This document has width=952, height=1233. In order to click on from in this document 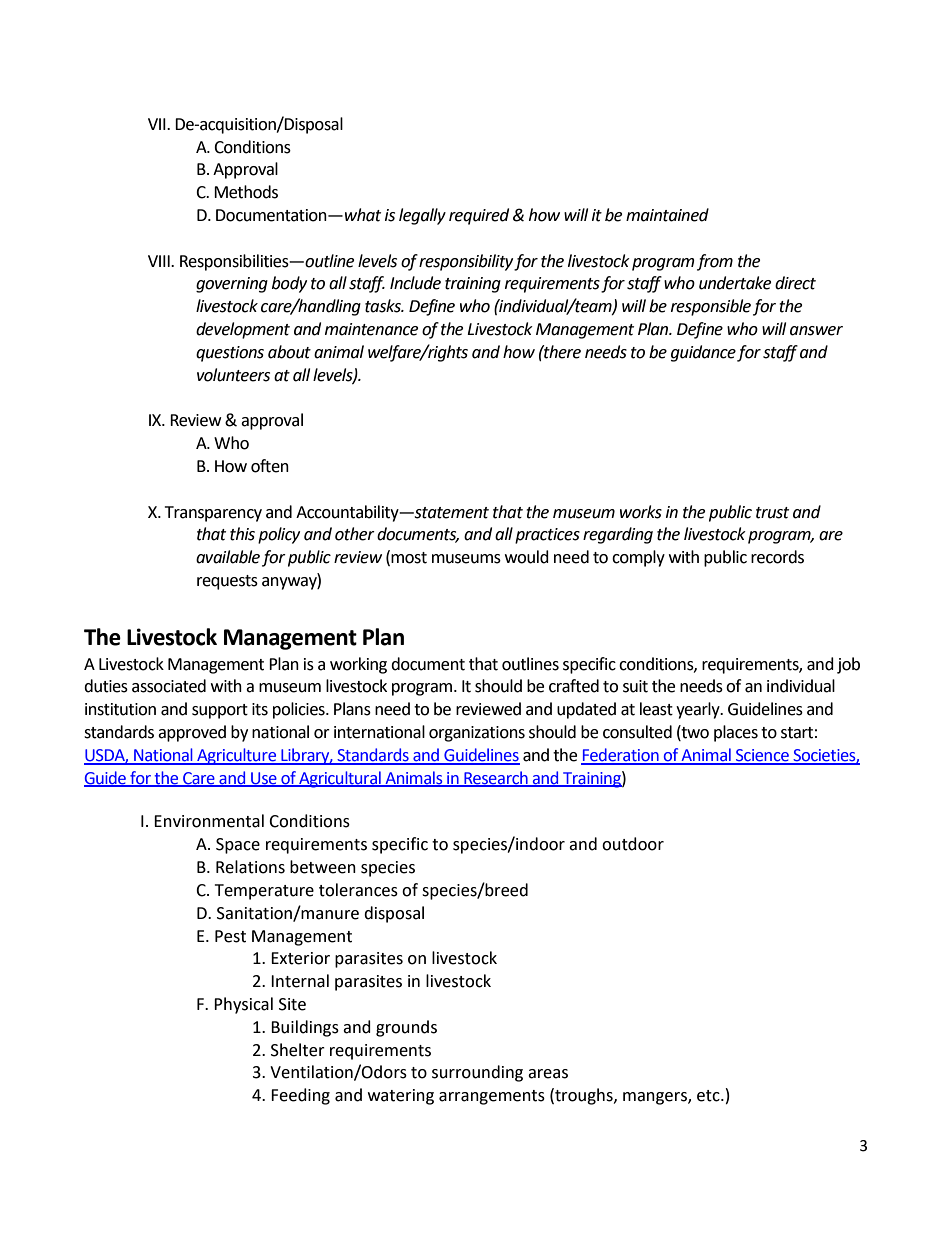, I will do `click(715, 262)`.
